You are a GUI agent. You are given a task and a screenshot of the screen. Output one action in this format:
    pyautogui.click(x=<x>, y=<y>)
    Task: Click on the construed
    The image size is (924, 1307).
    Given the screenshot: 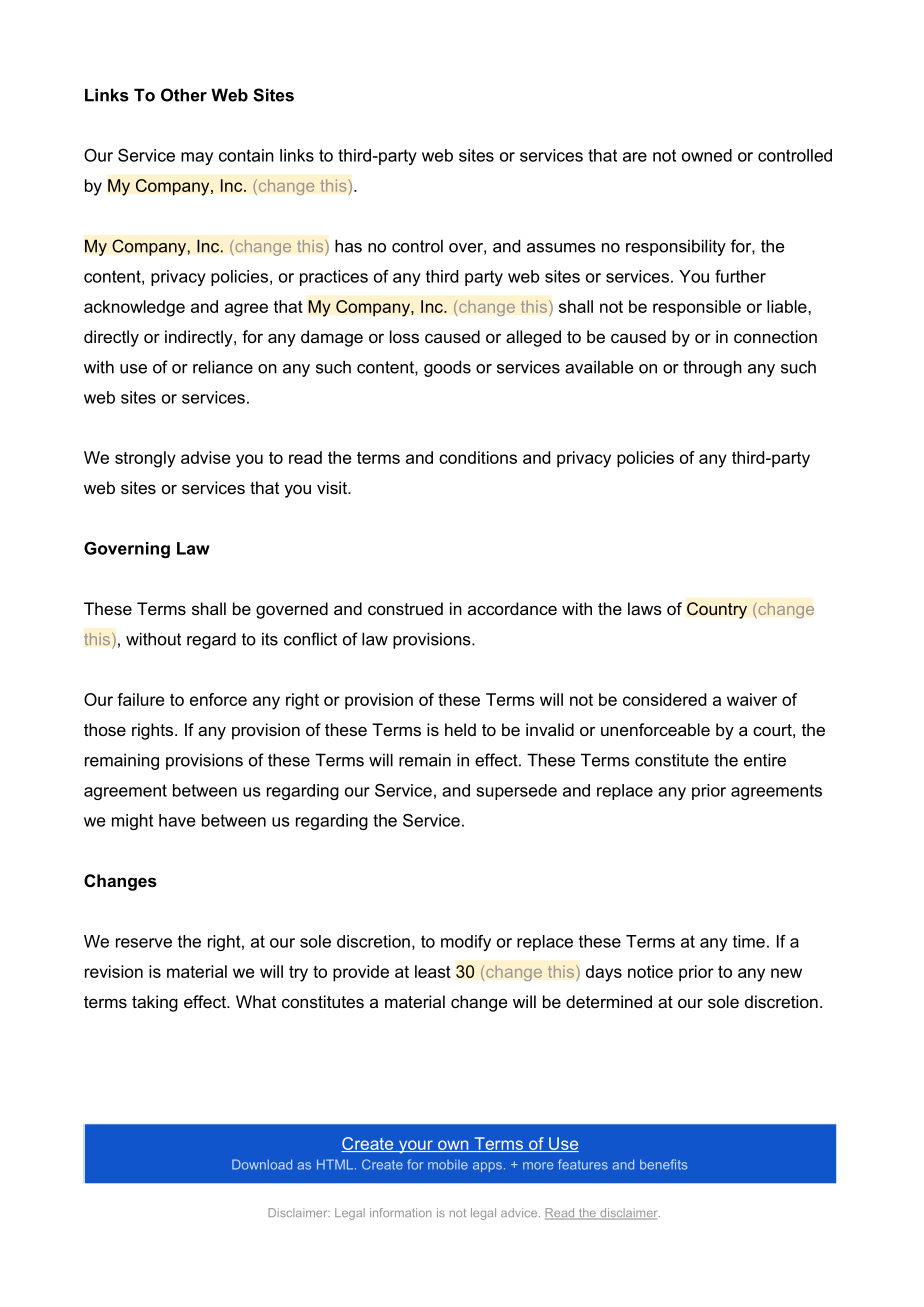 What is the action you would take?
    pyautogui.click(x=405, y=608)
